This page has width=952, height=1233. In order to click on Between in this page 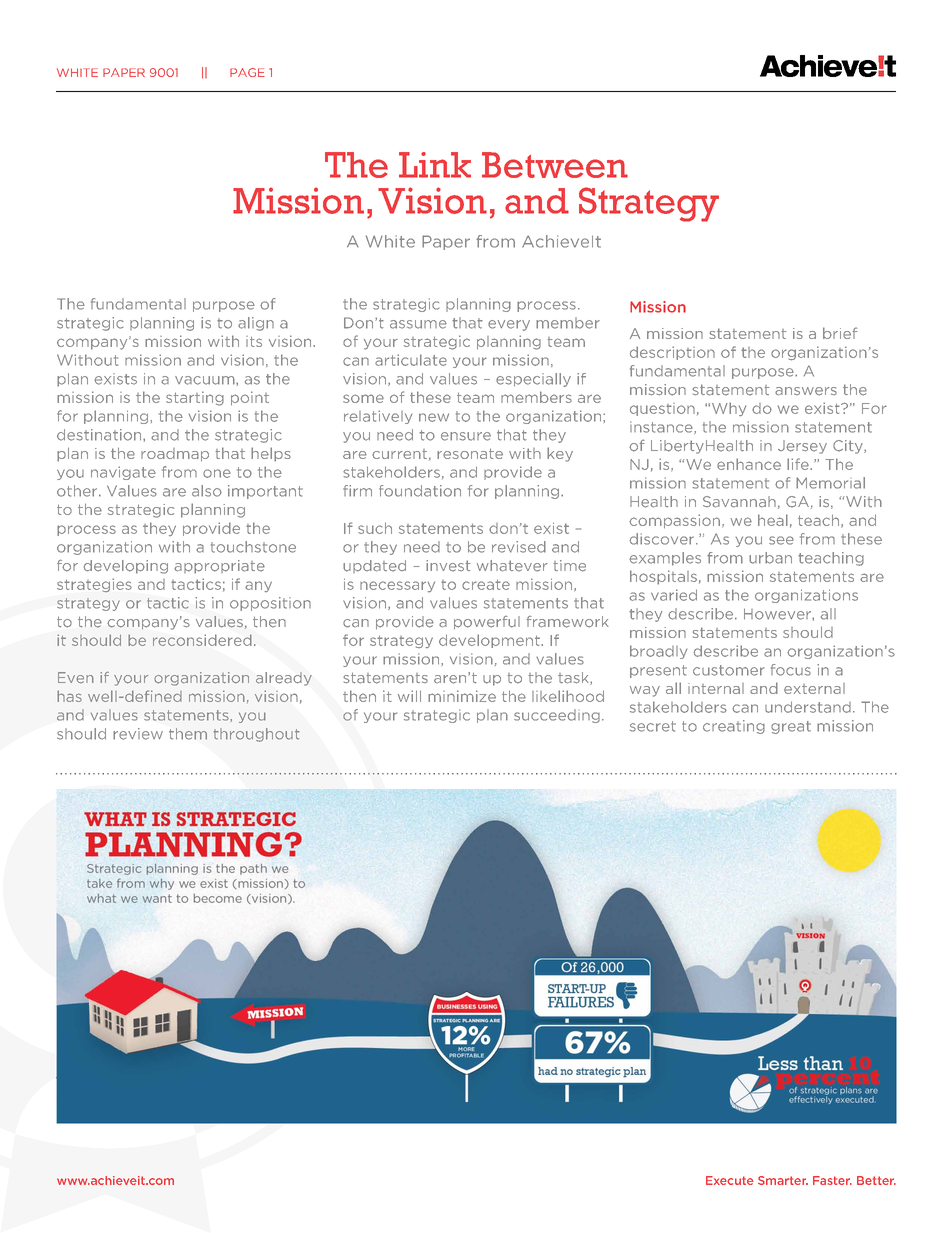, I will do `click(555, 165)`.
